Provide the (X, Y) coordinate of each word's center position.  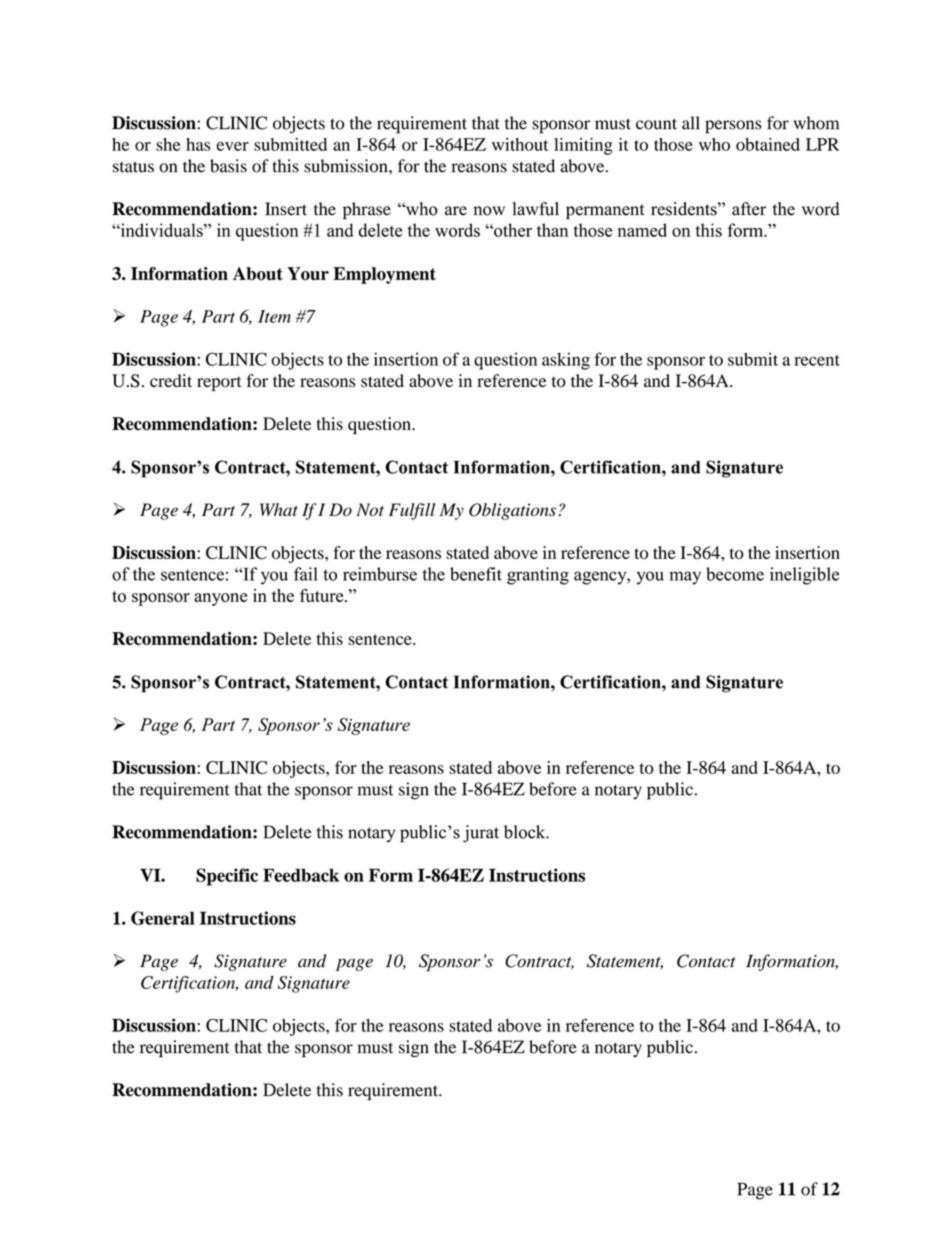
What (279, 509)
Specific (227, 877)
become (735, 574)
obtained (768, 144)
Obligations (512, 511)
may (685, 578)
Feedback (301, 875)
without (520, 144)
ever (232, 146)
